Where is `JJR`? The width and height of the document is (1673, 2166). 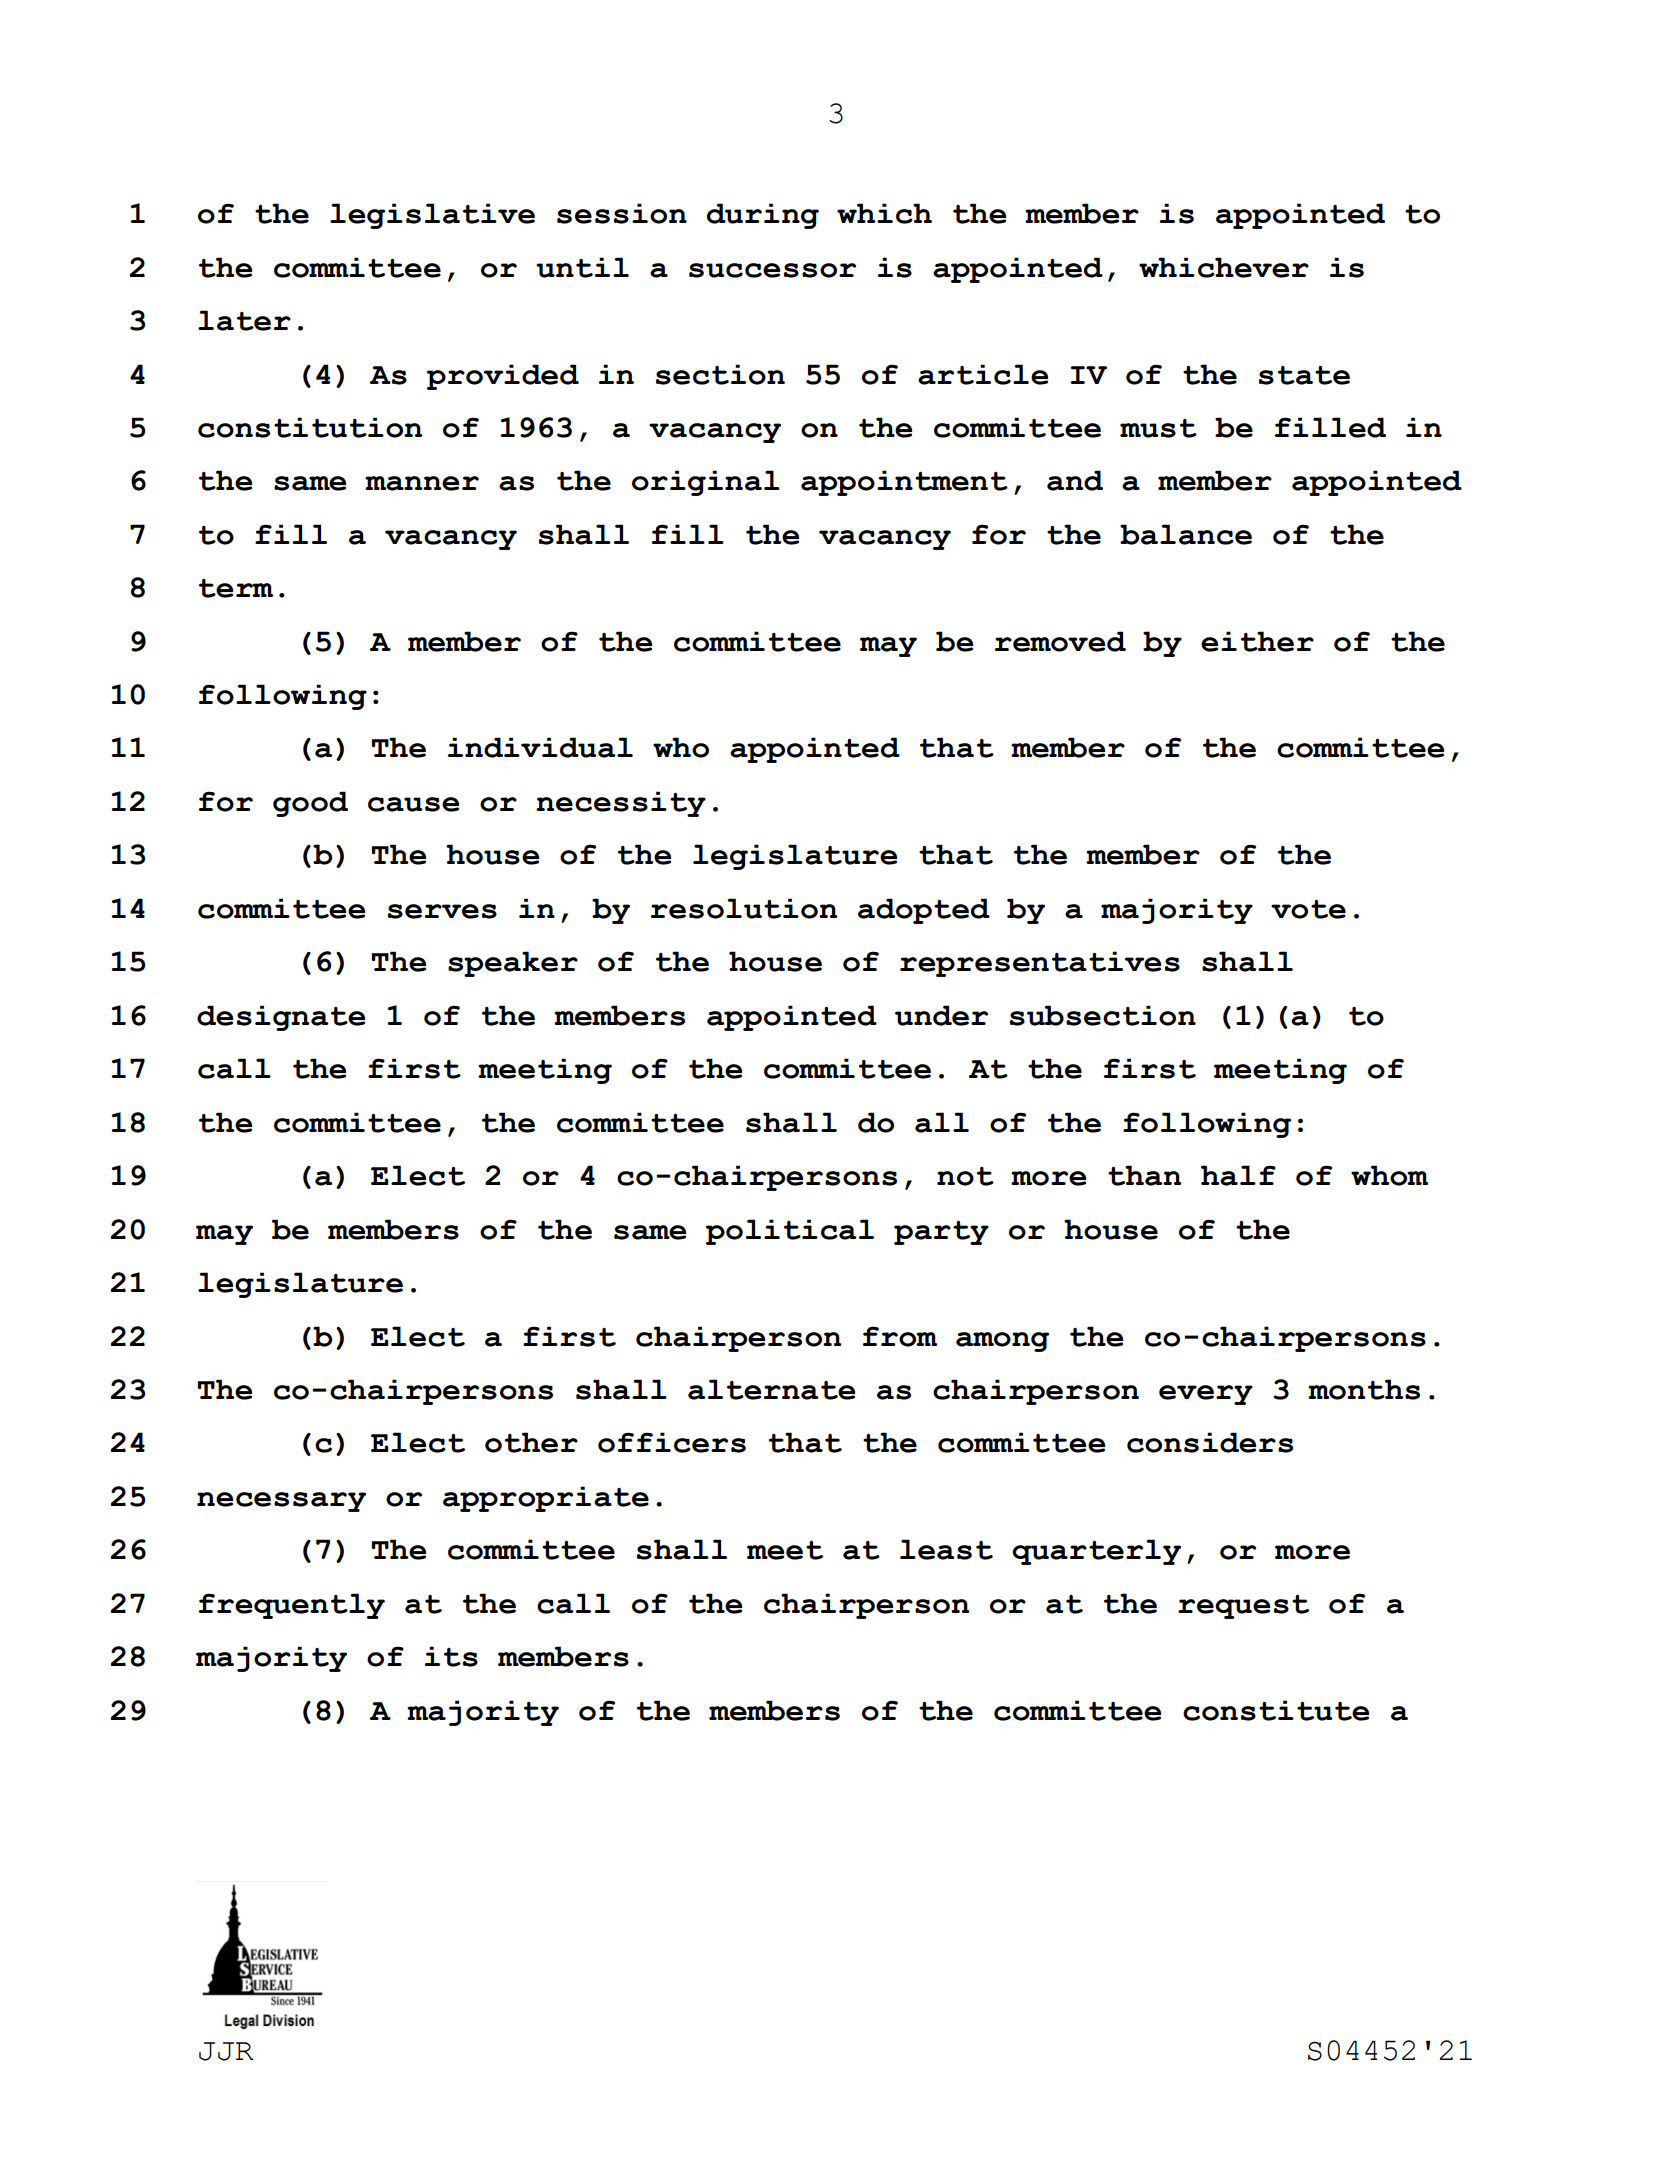
JJR is located at coordinates (226, 2051).
